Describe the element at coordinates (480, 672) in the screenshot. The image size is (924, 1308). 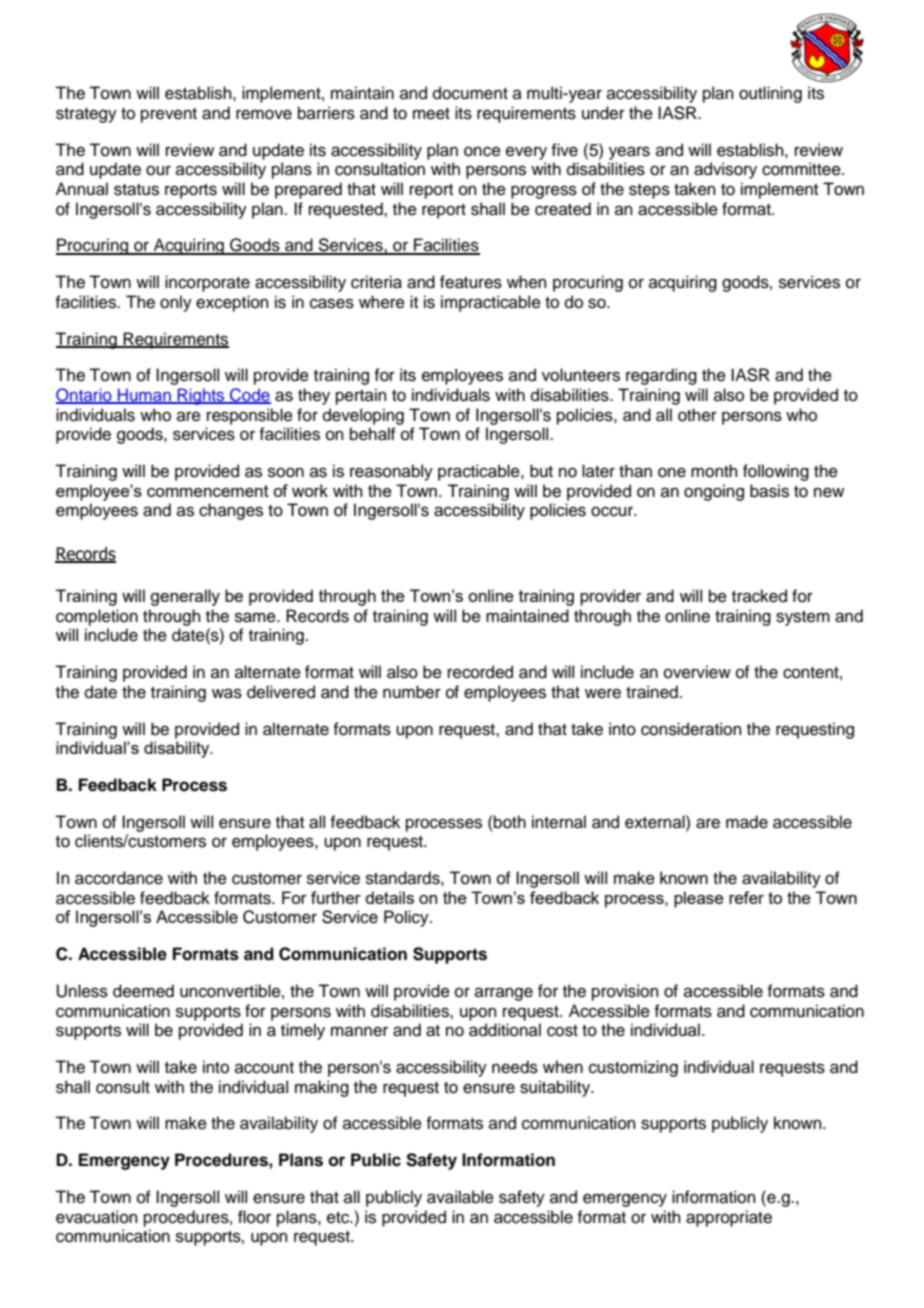
I see `recorded` at that location.
